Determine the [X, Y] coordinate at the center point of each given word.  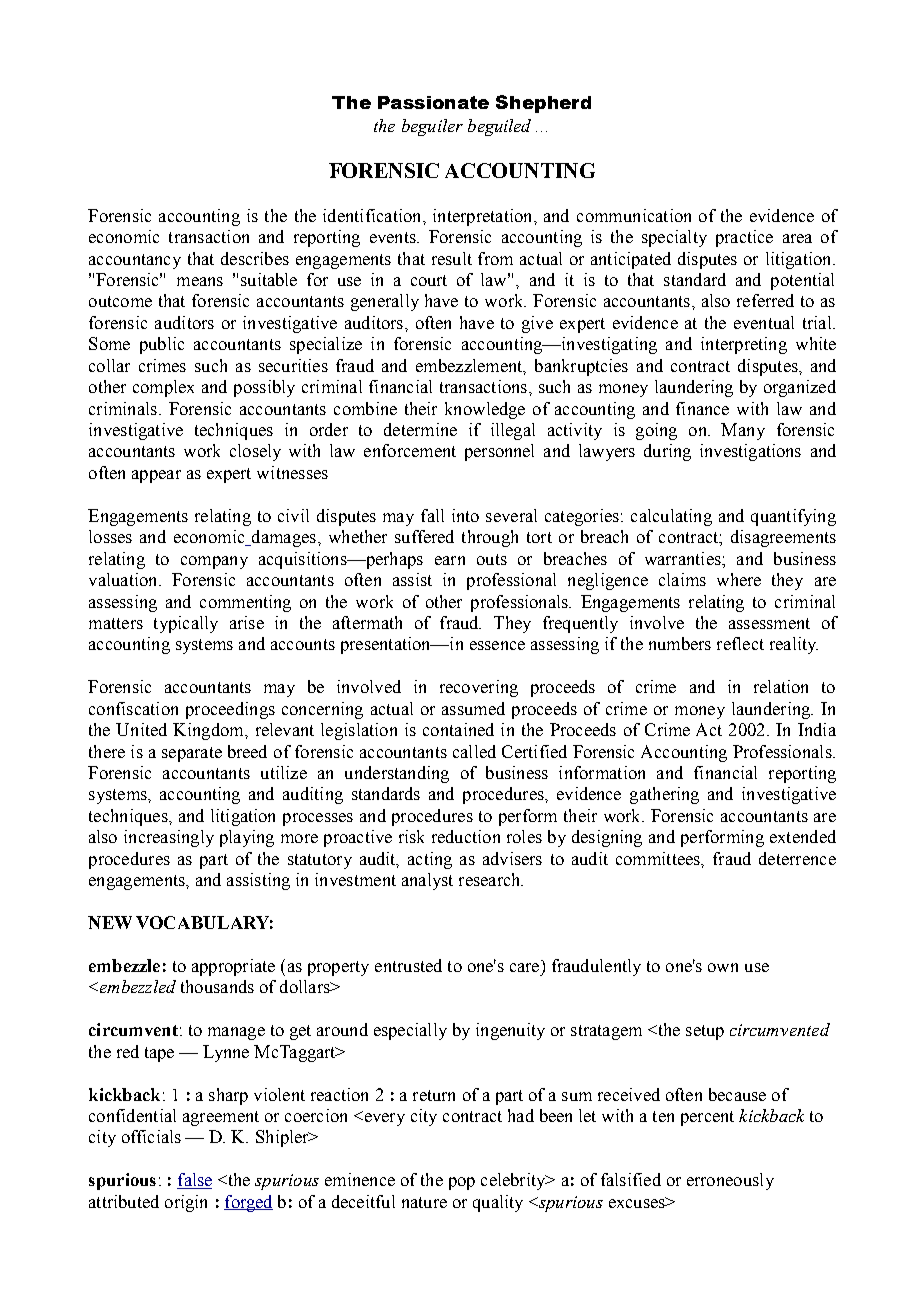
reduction [466, 836]
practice [744, 238]
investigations [750, 452]
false [194, 1181]
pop [462, 1183]
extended [803, 836]
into [465, 515]
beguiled [499, 127]
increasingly [169, 838]
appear [156, 476]
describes [255, 258]
